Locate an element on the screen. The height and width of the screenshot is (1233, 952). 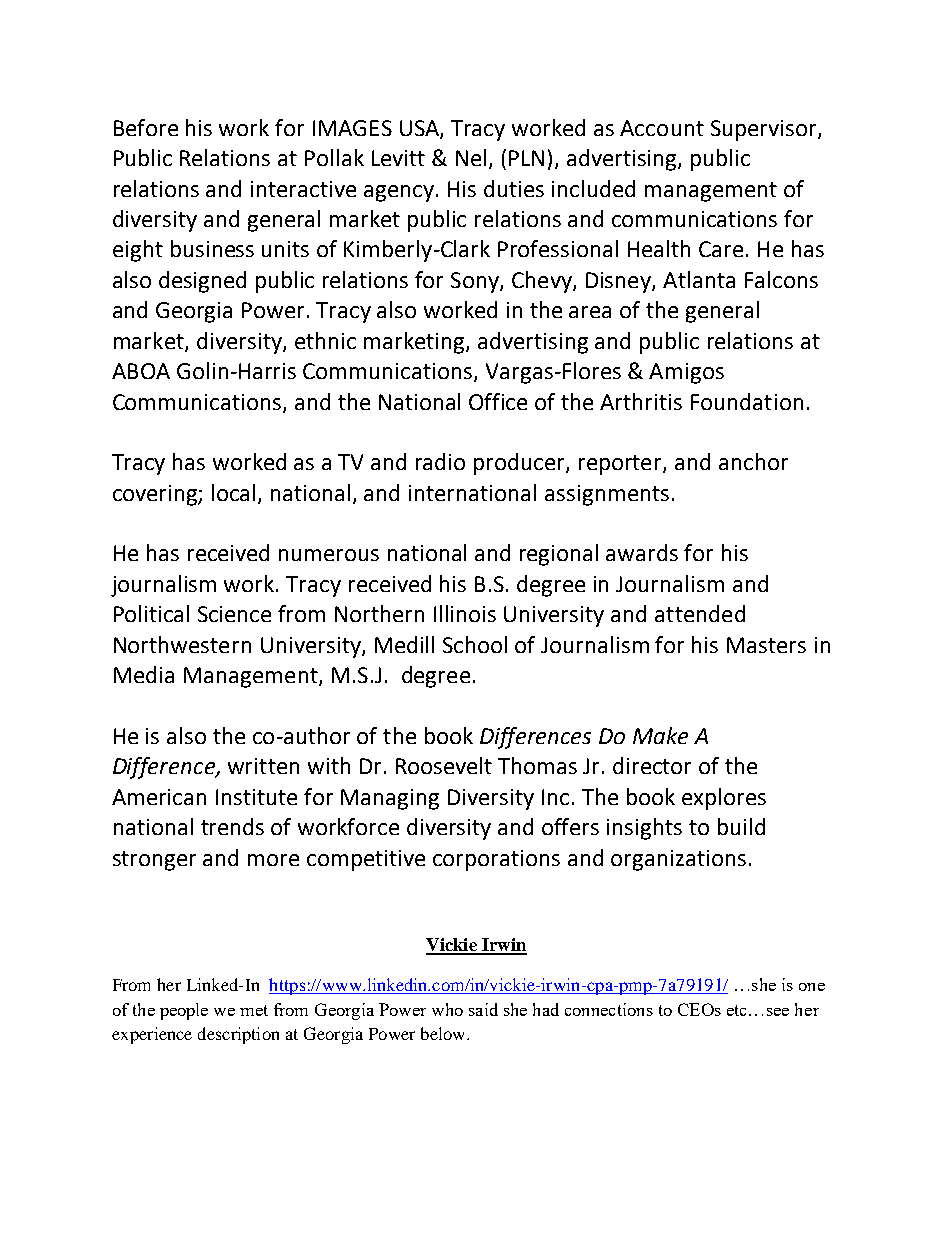
Nel is located at coordinates (471, 157).
